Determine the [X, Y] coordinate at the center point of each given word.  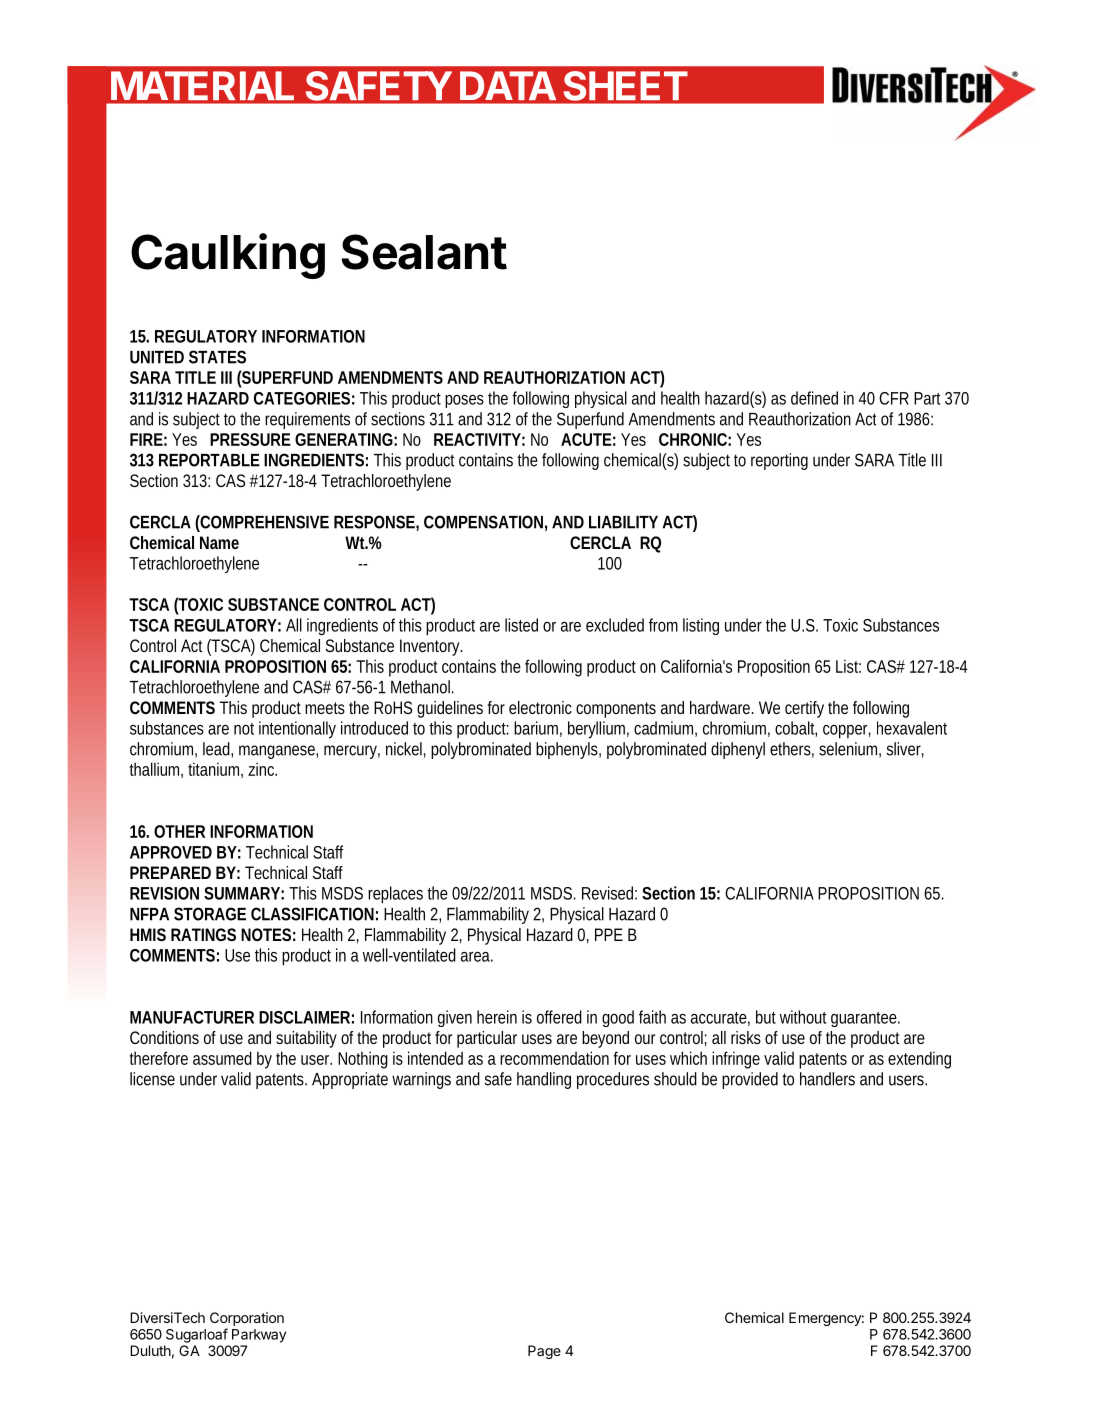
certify [804, 709]
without [803, 1017]
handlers [827, 1079]
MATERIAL [202, 85]
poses [464, 401]
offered [559, 1017]
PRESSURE [250, 439]
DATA [508, 85]
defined [814, 398]
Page [544, 1352]
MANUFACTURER [192, 1017]
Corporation [247, 1319]
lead [218, 750]
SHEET [625, 86]
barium [538, 729]
